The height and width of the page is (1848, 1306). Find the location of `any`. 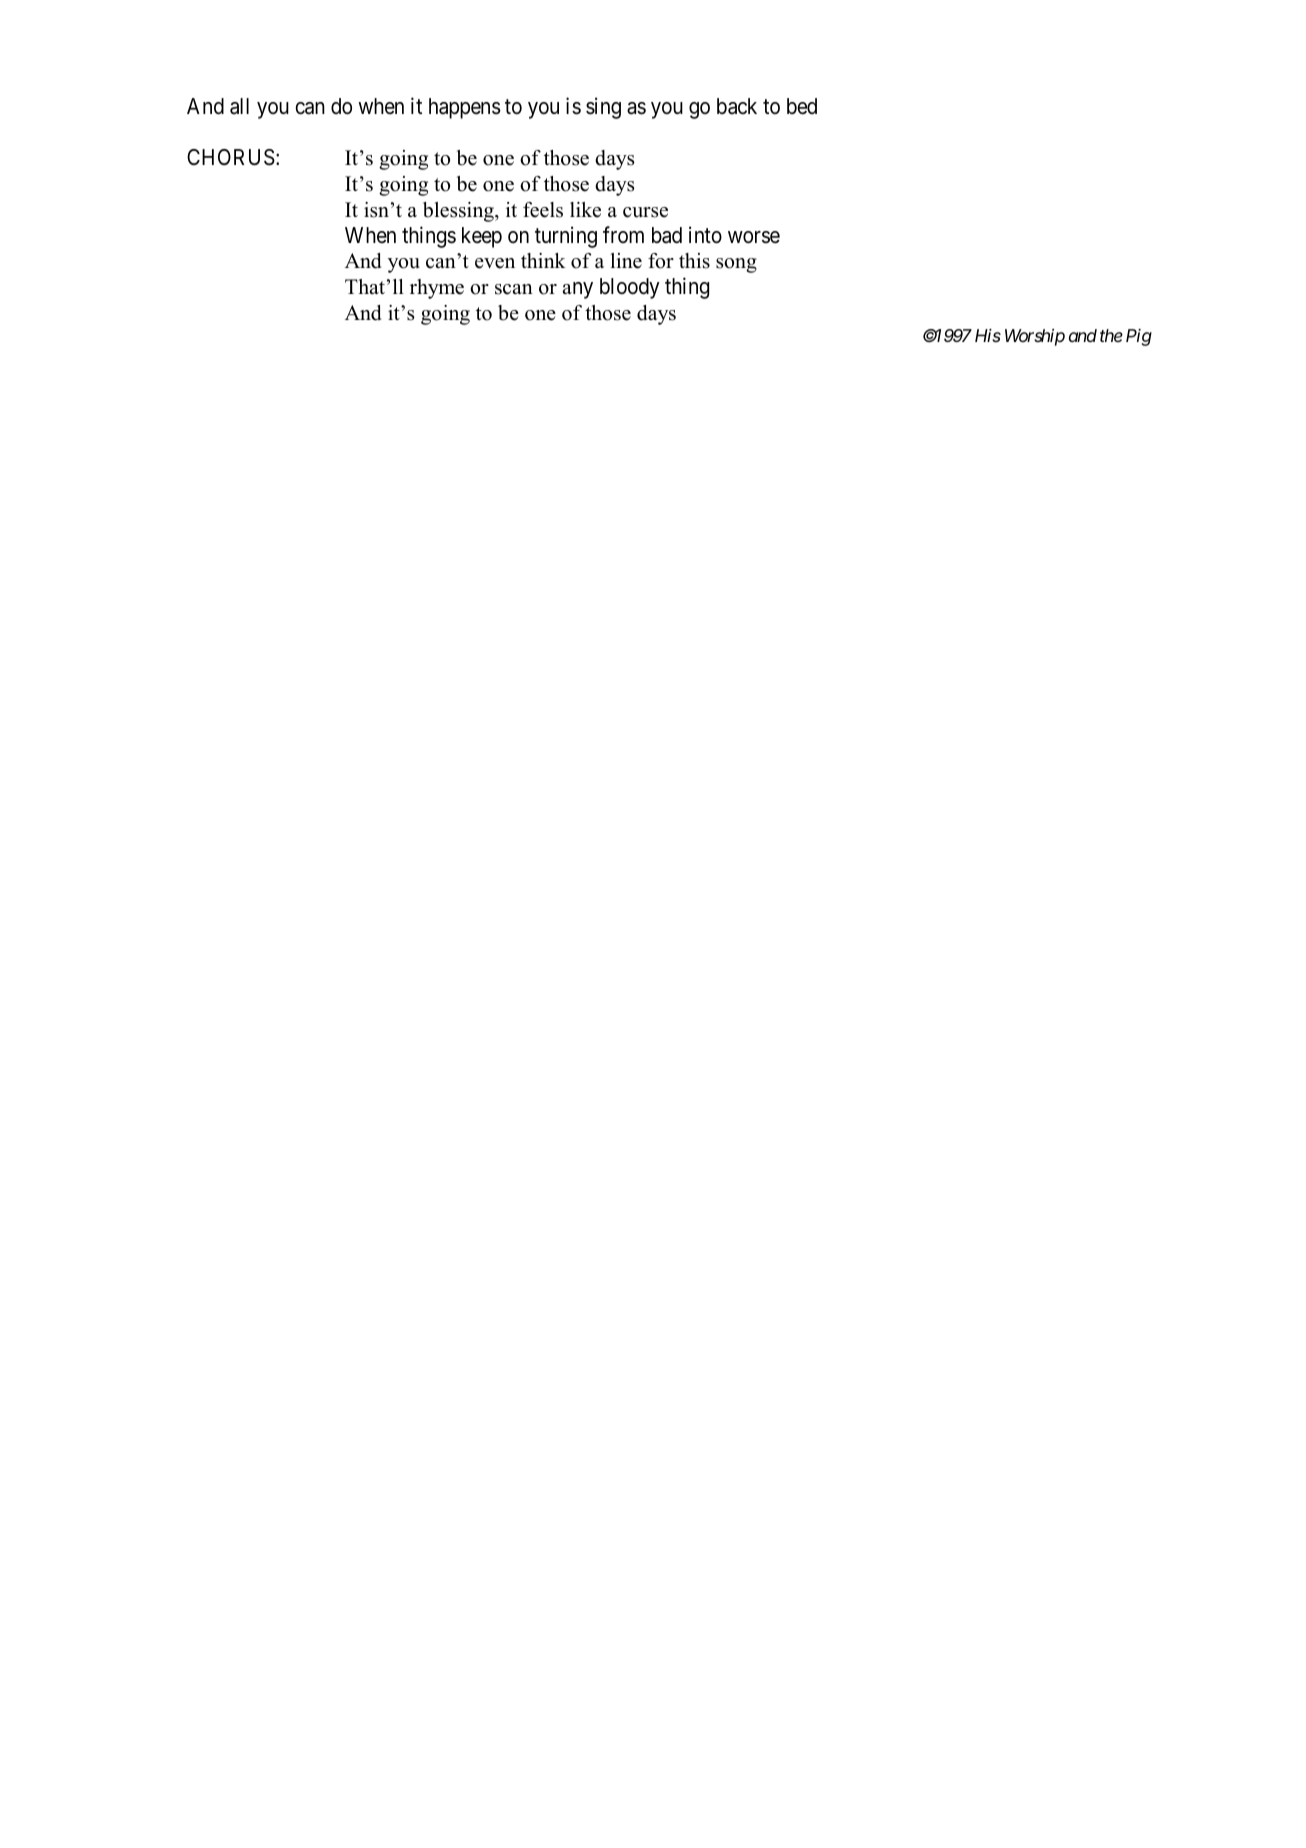

any is located at coordinates (578, 290).
